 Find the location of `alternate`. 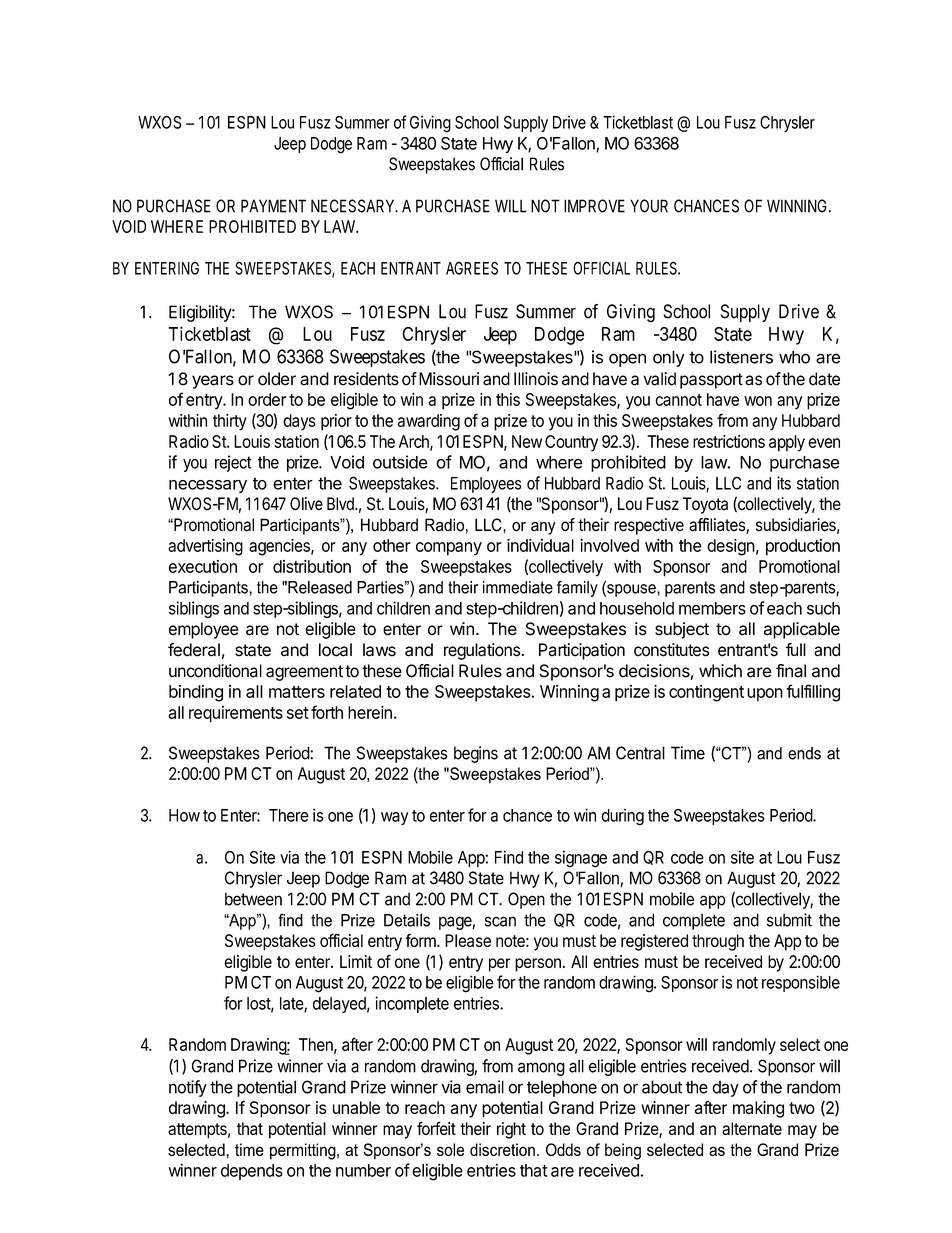

alternate is located at coordinates (752, 1128).
